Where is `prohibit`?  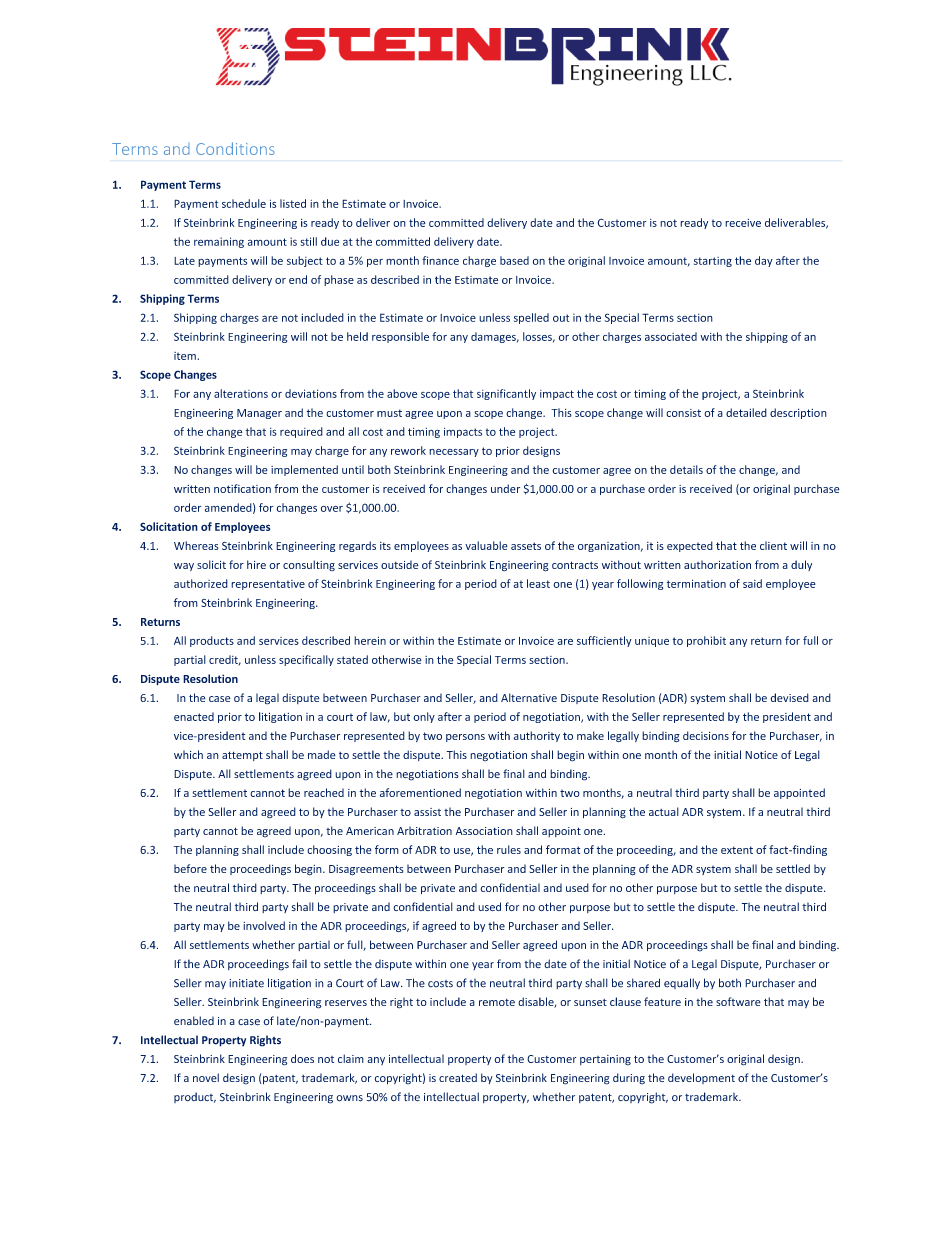 prohibit is located at coordinates (706, 641).
